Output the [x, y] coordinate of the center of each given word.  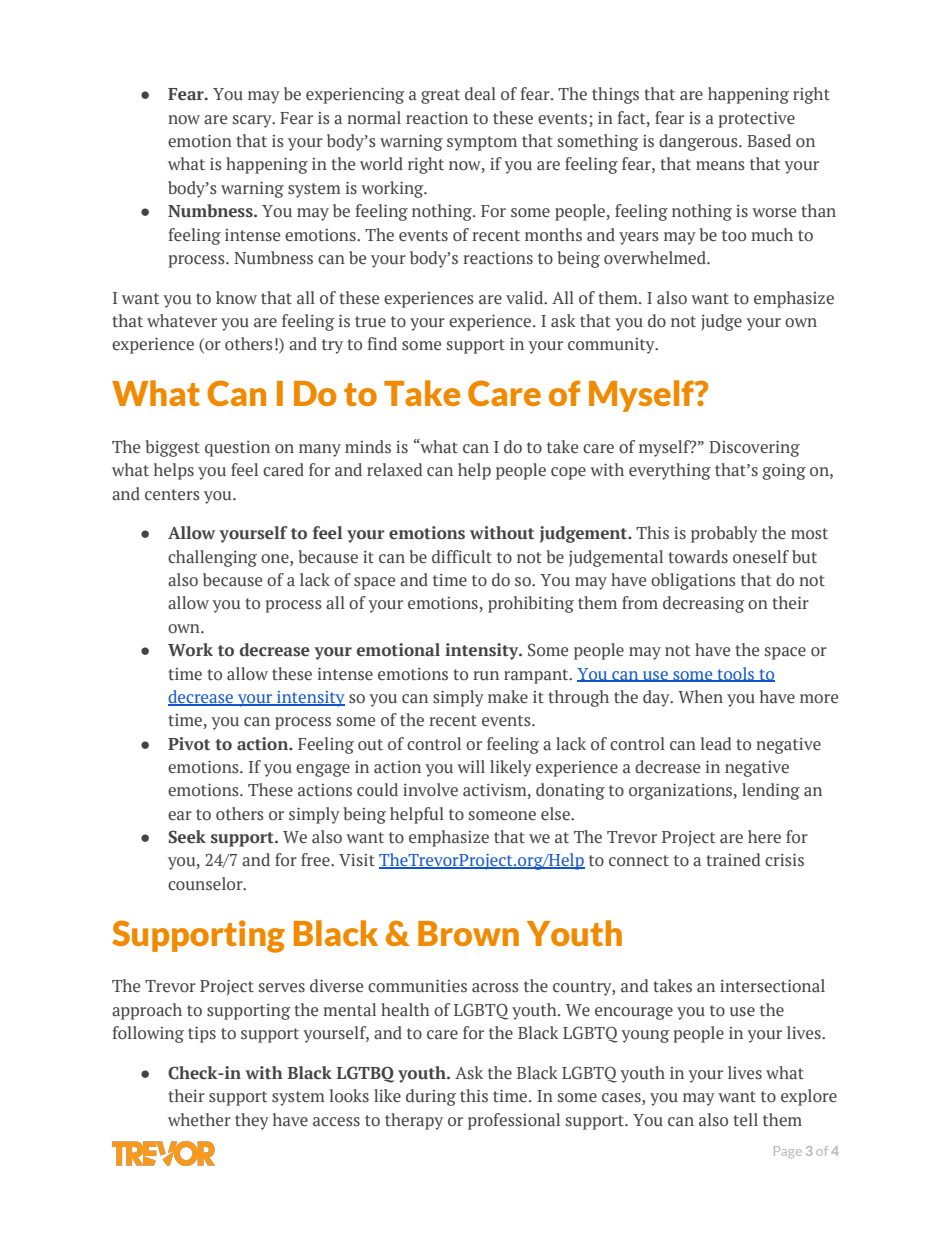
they [252, 1121]
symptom [482, 143]
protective [757, 120]
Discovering [754, 449]
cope [568, 473]
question [237, 449]
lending [771, 791]
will [471, 766]
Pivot [189, 744]
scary [253, 121]
